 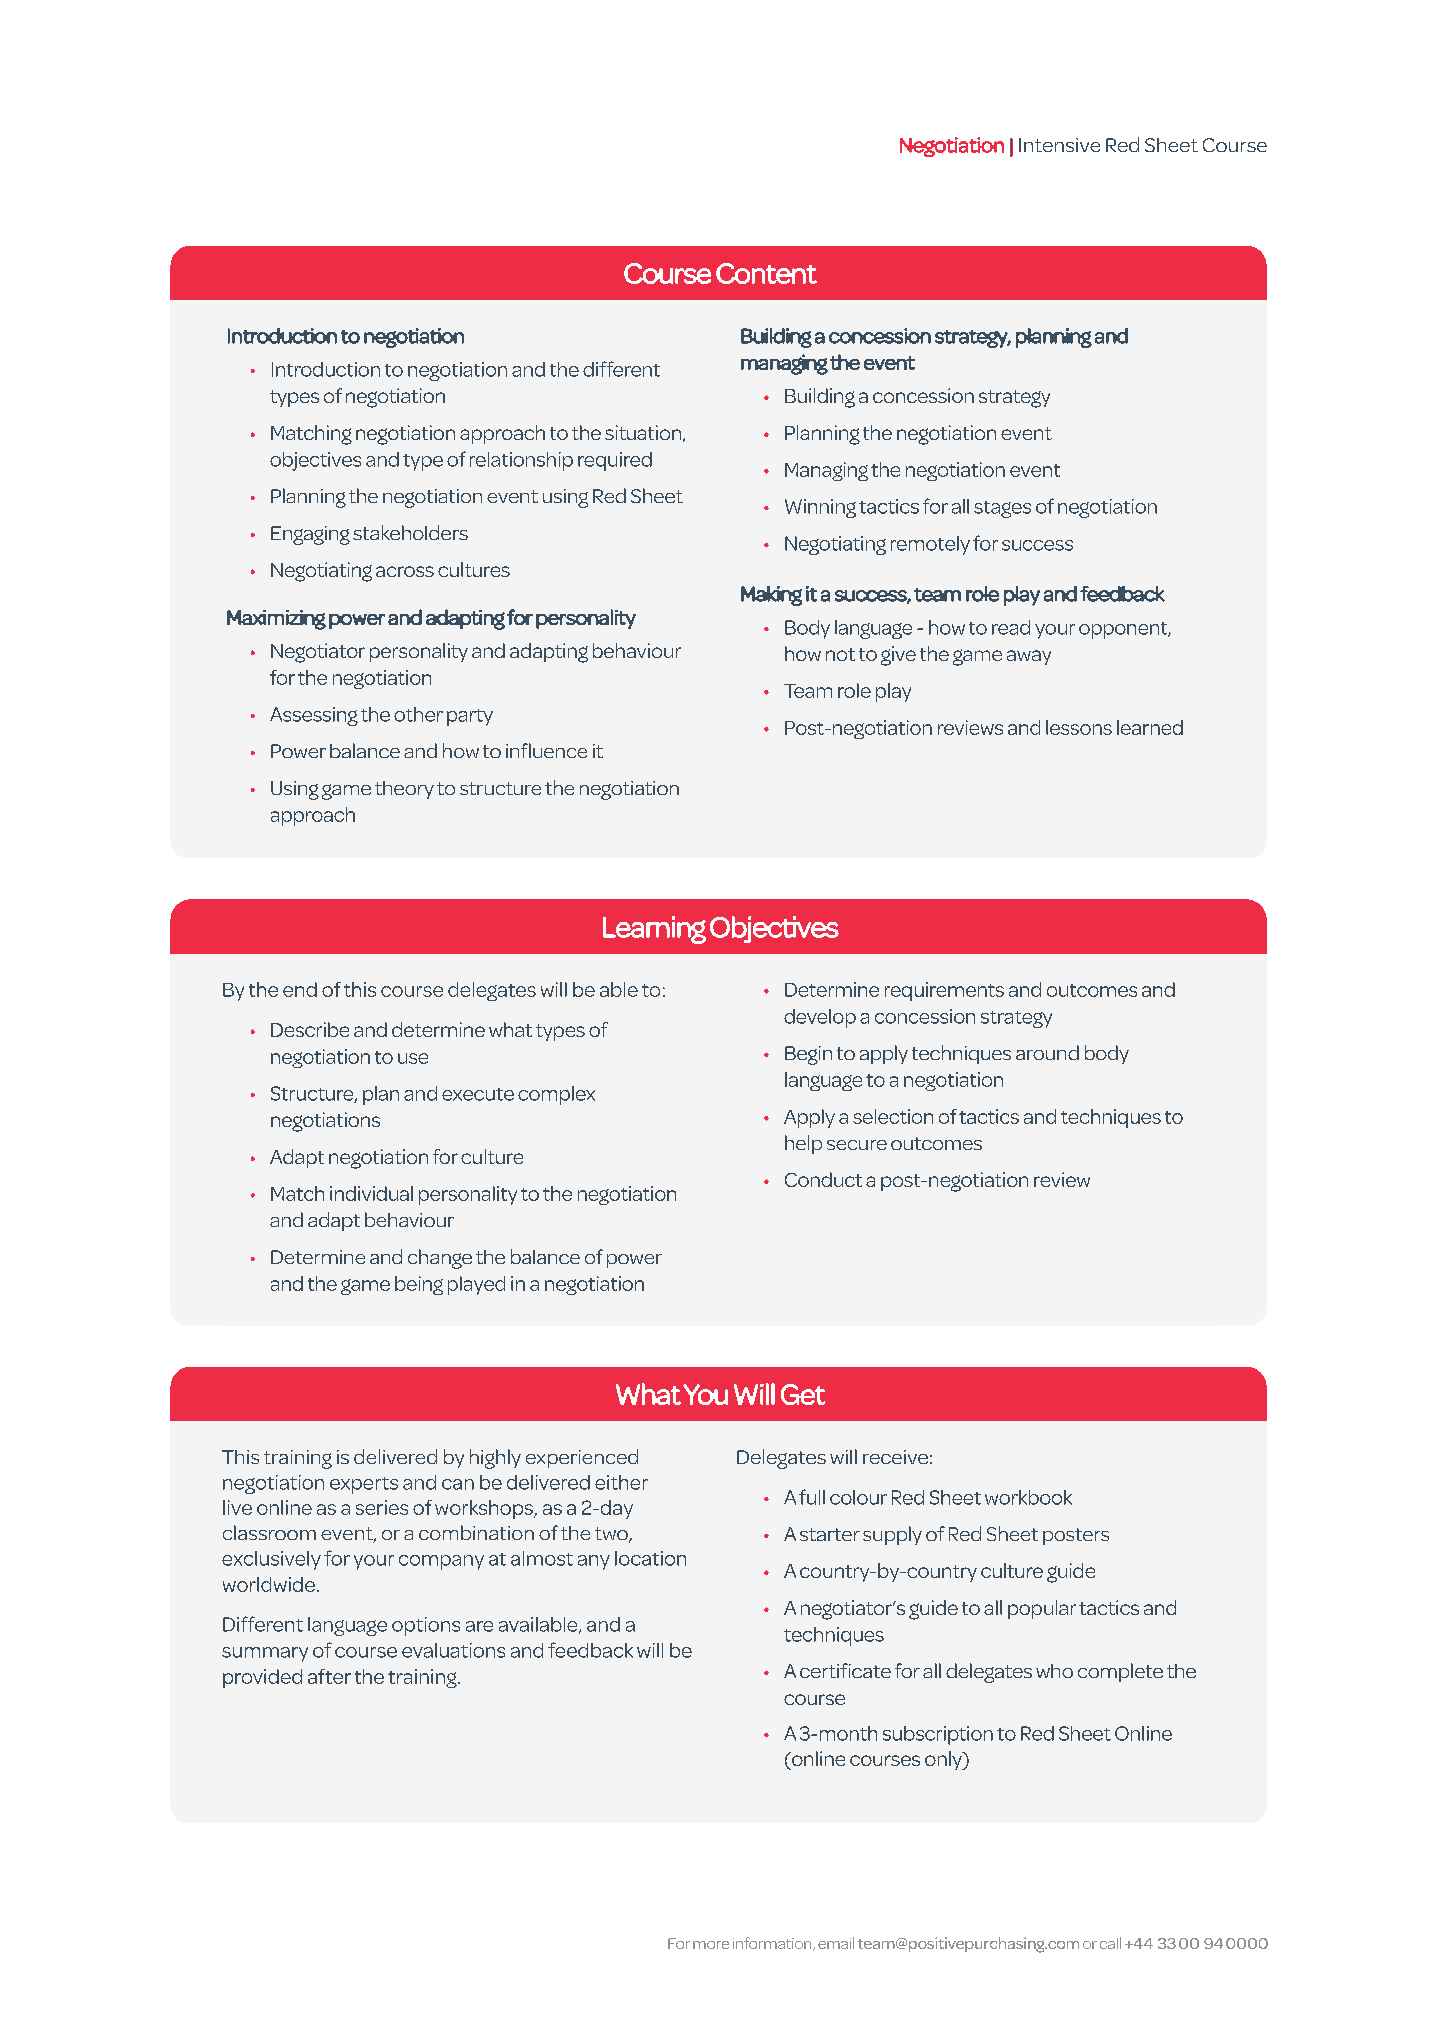 What do you see at coordinates (329, 1676) in the image?
I see `after` at bounding box center [329, 1676].
